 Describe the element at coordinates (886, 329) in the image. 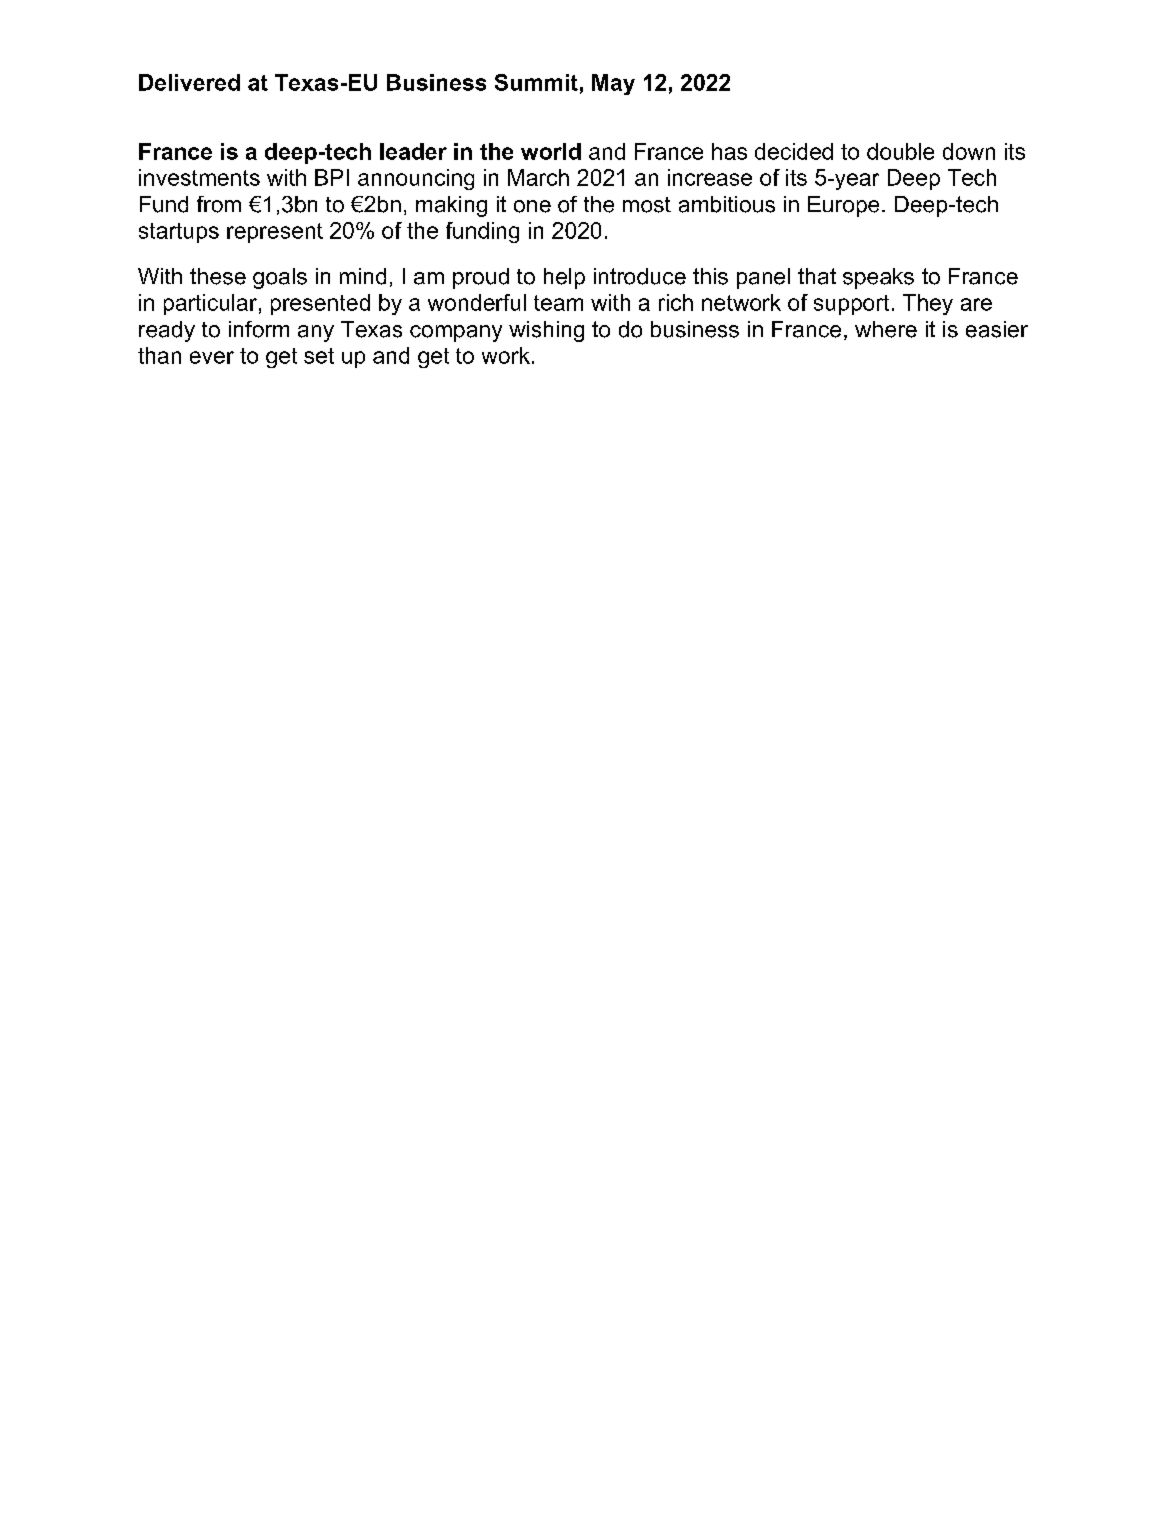

I see `where` at that location.
